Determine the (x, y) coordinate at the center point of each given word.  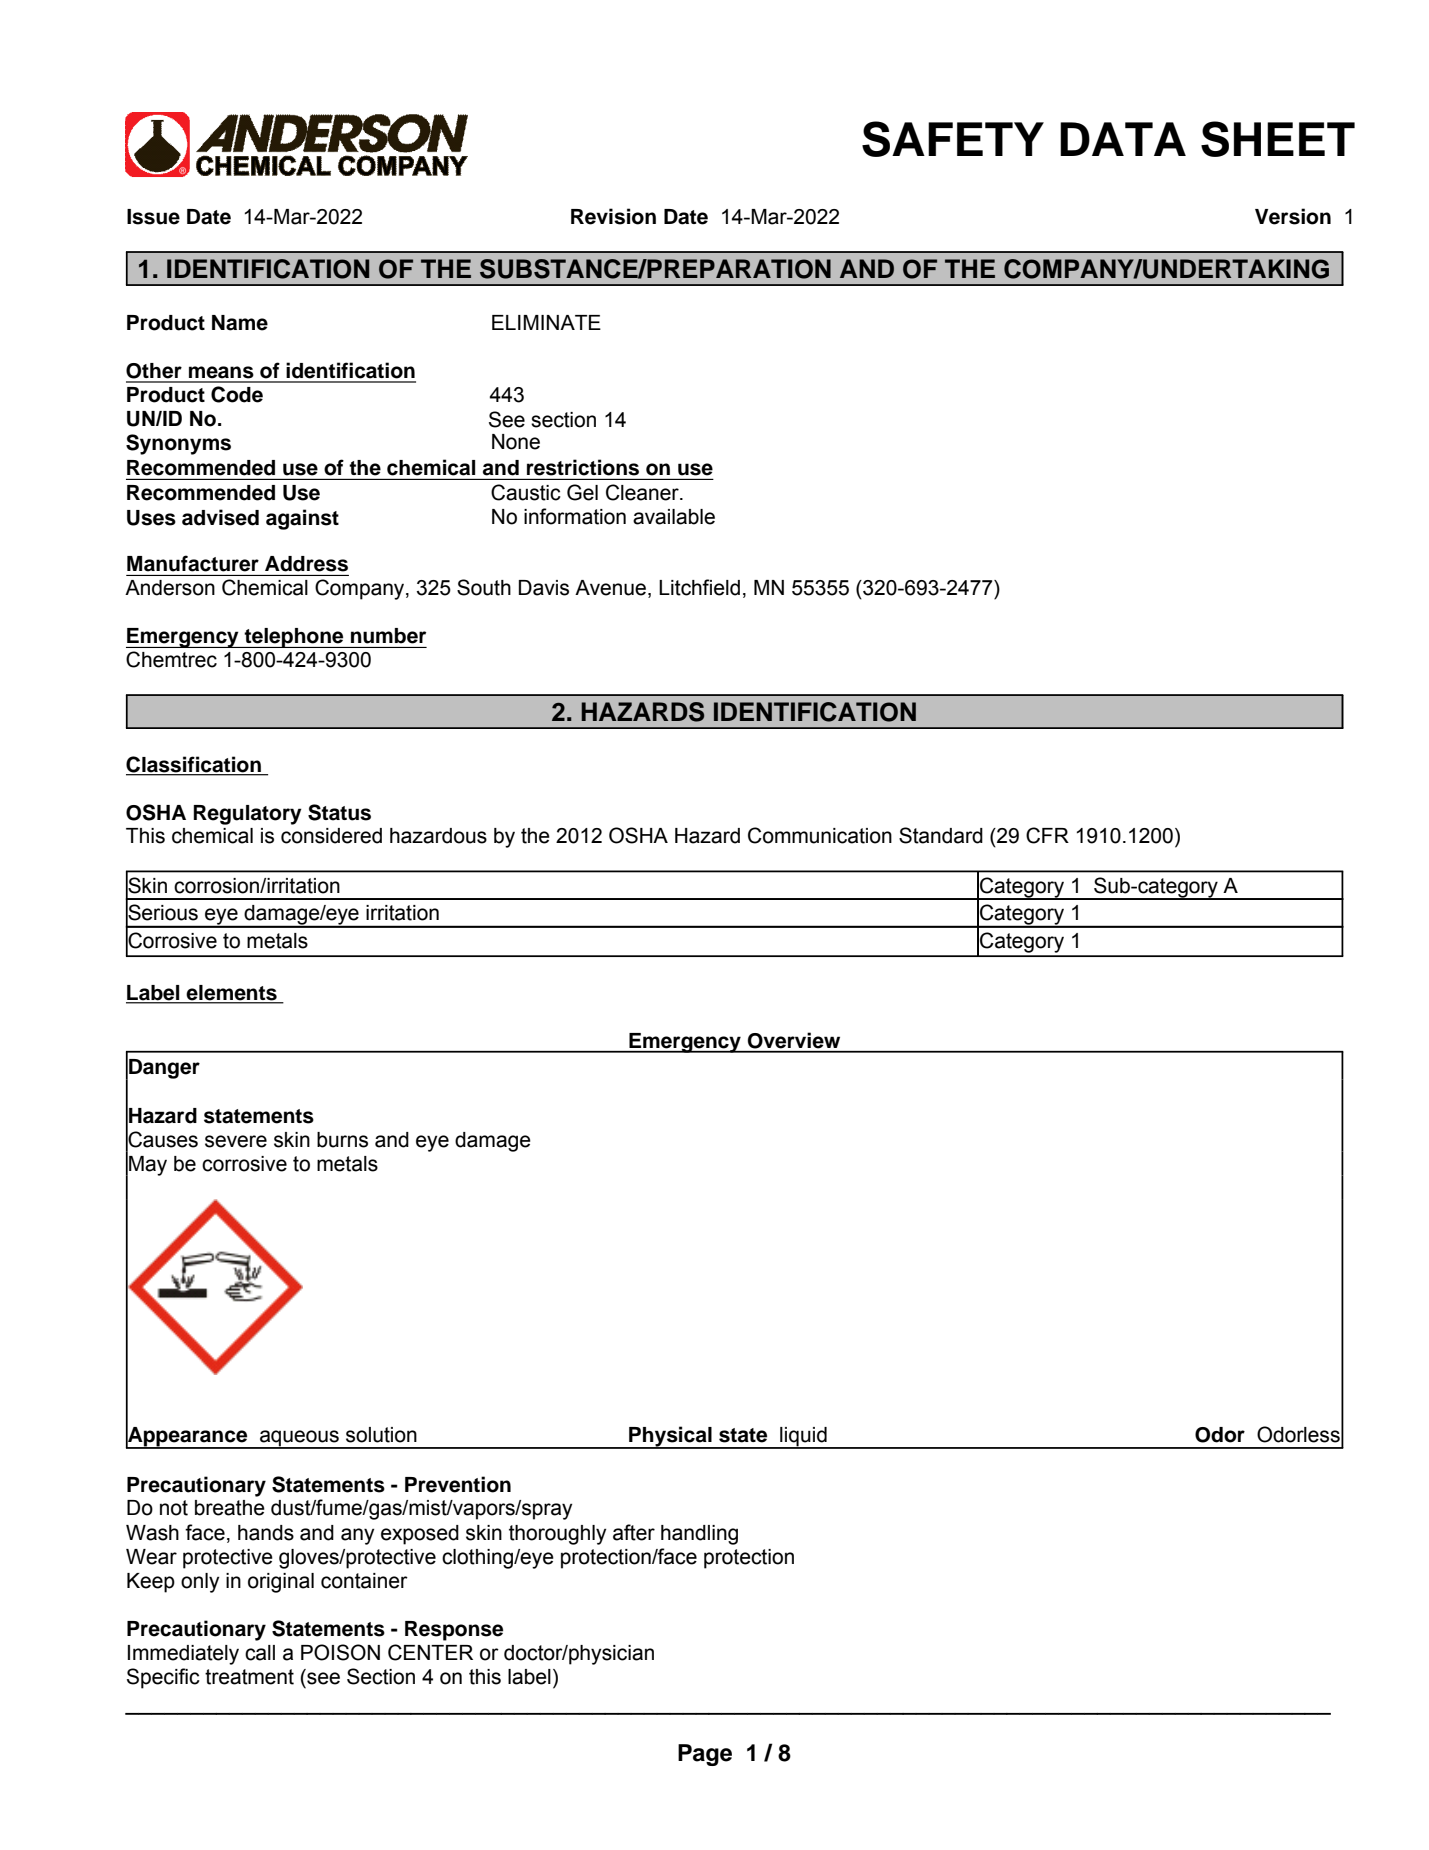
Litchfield (699, 587)
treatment (249, 1677)
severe (236, 1141)
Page (705, 1755)
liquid (803, 1437)
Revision (613, 216)
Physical (670, 1437)
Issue (153, 217)
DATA (1123, 139)
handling (699, 1535)
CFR (1047, 835)
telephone (294, 638)
